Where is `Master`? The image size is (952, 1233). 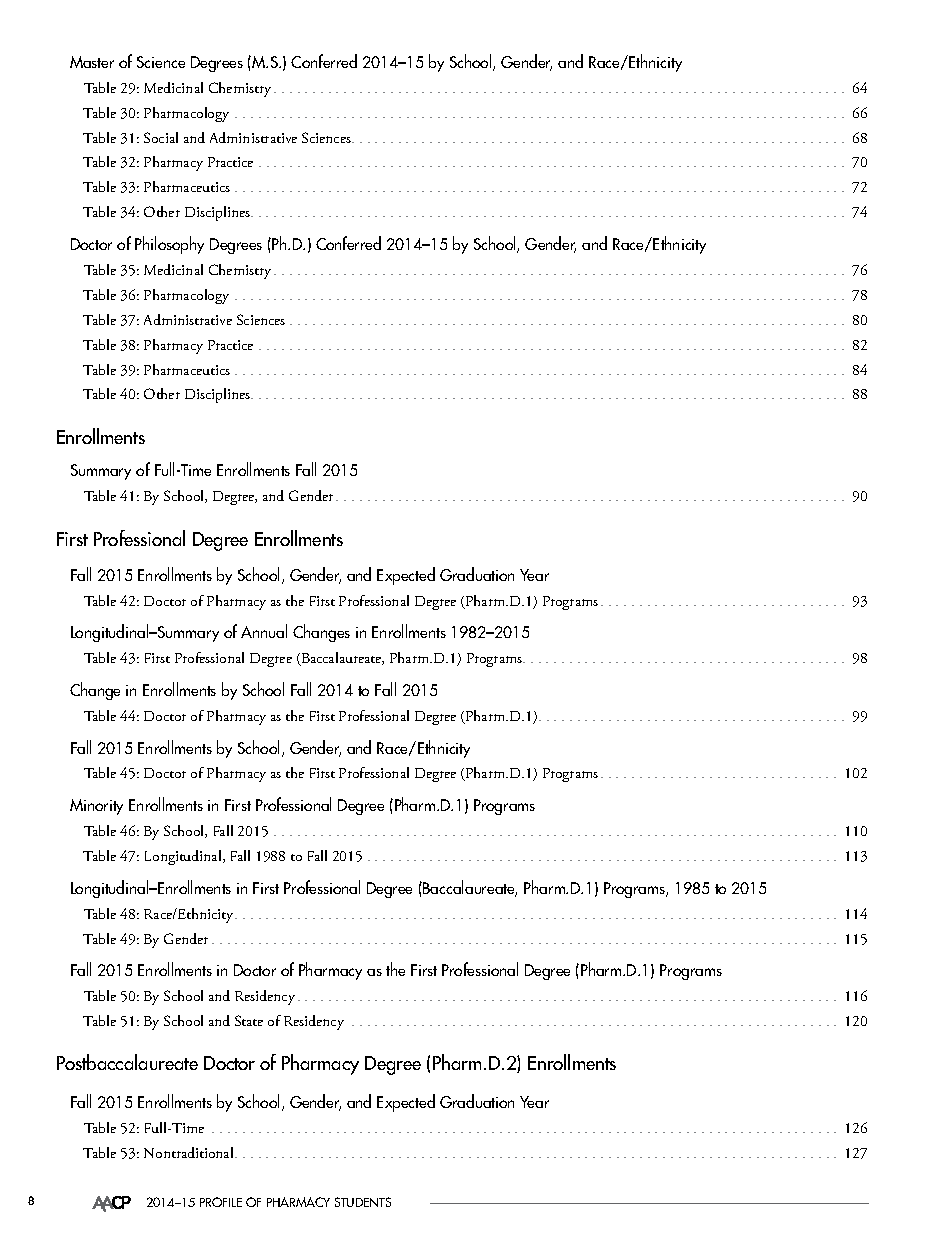 Master is located at coordinates (92, 62).
